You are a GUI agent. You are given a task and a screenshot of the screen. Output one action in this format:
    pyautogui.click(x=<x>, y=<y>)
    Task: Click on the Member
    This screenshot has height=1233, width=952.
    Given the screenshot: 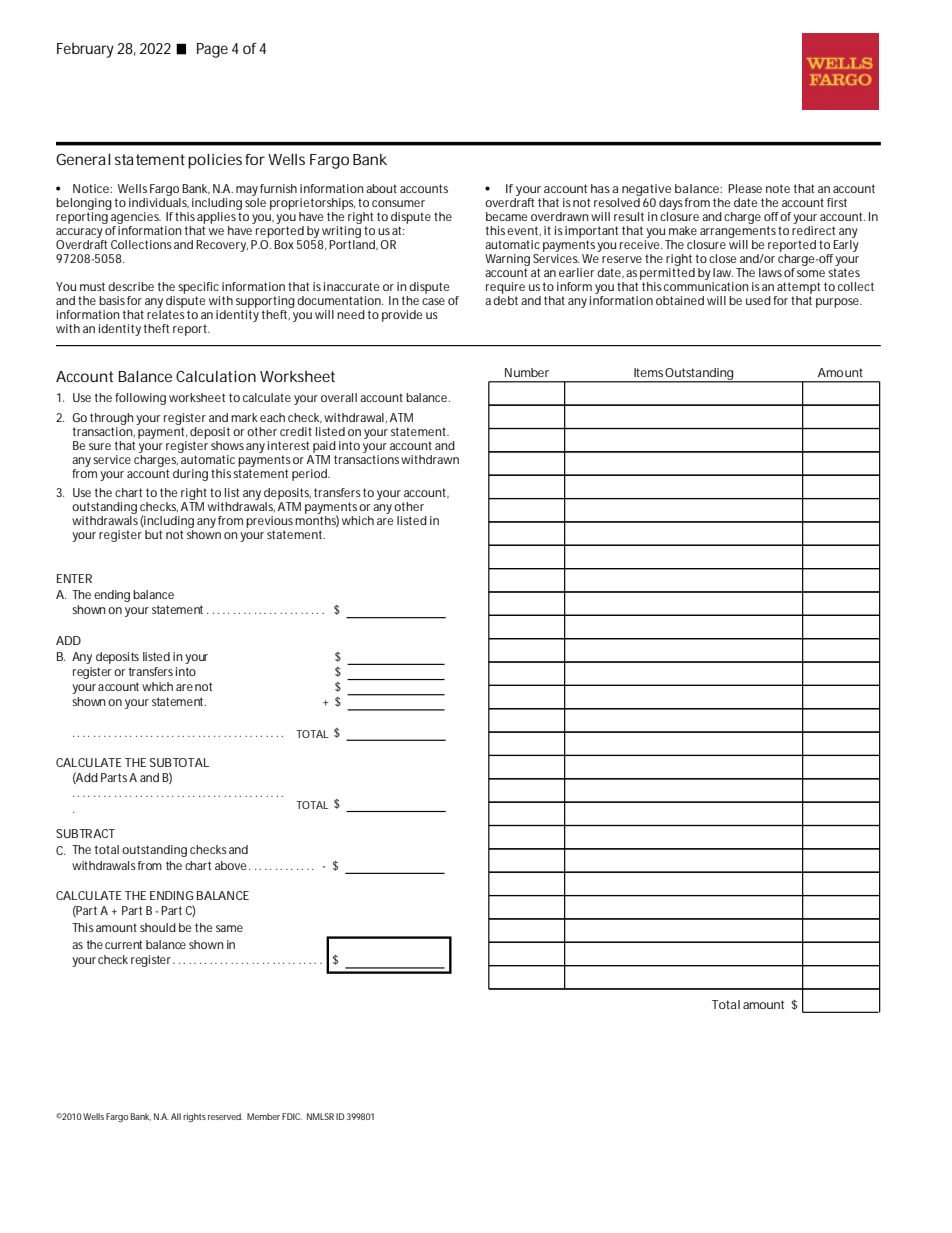 What is the action you would take?
    pyautogui.click(x=263, y=1116)
